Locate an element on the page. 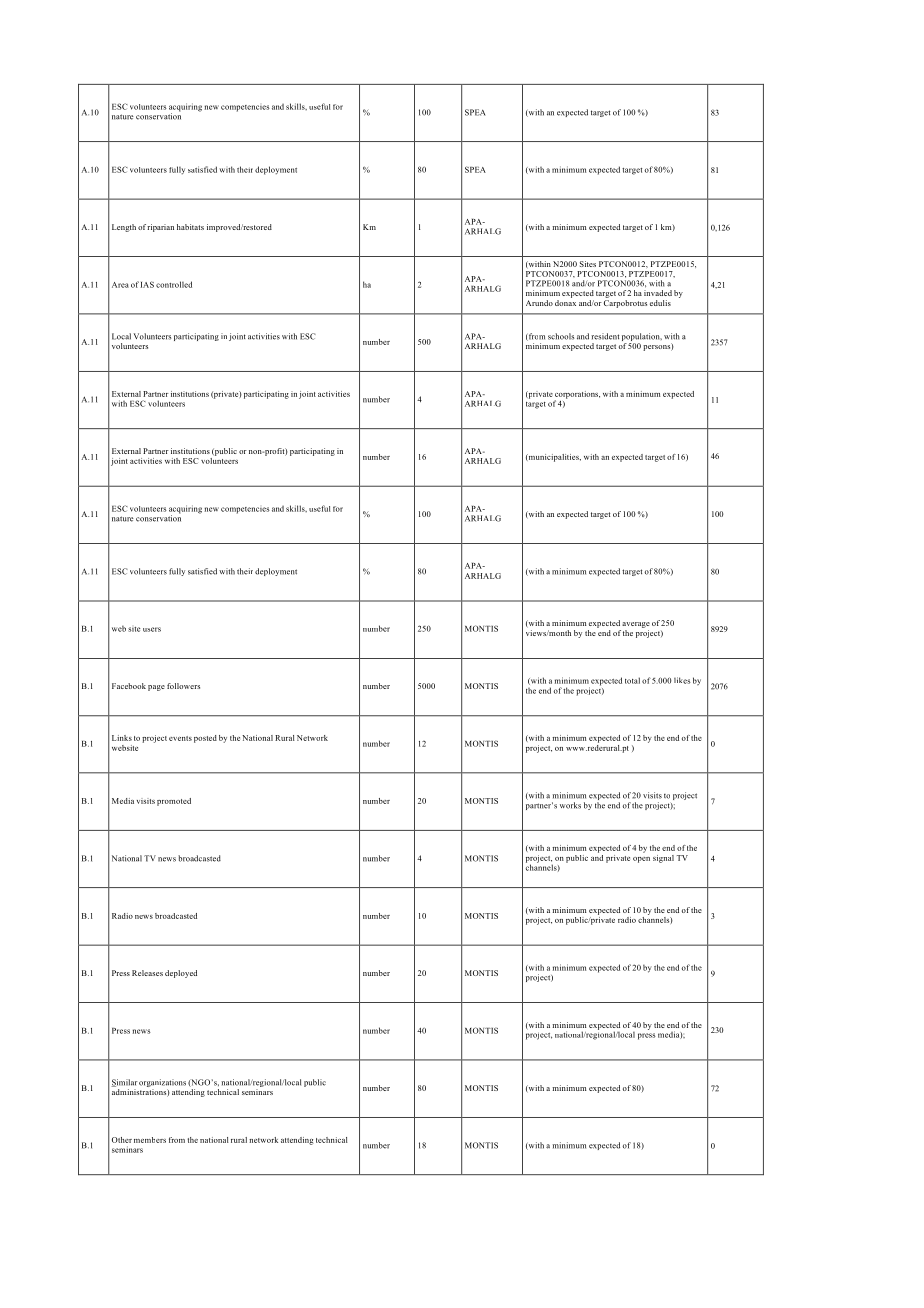 The image size is (924, 1308). habitats is located at coordinates (190, 227).
